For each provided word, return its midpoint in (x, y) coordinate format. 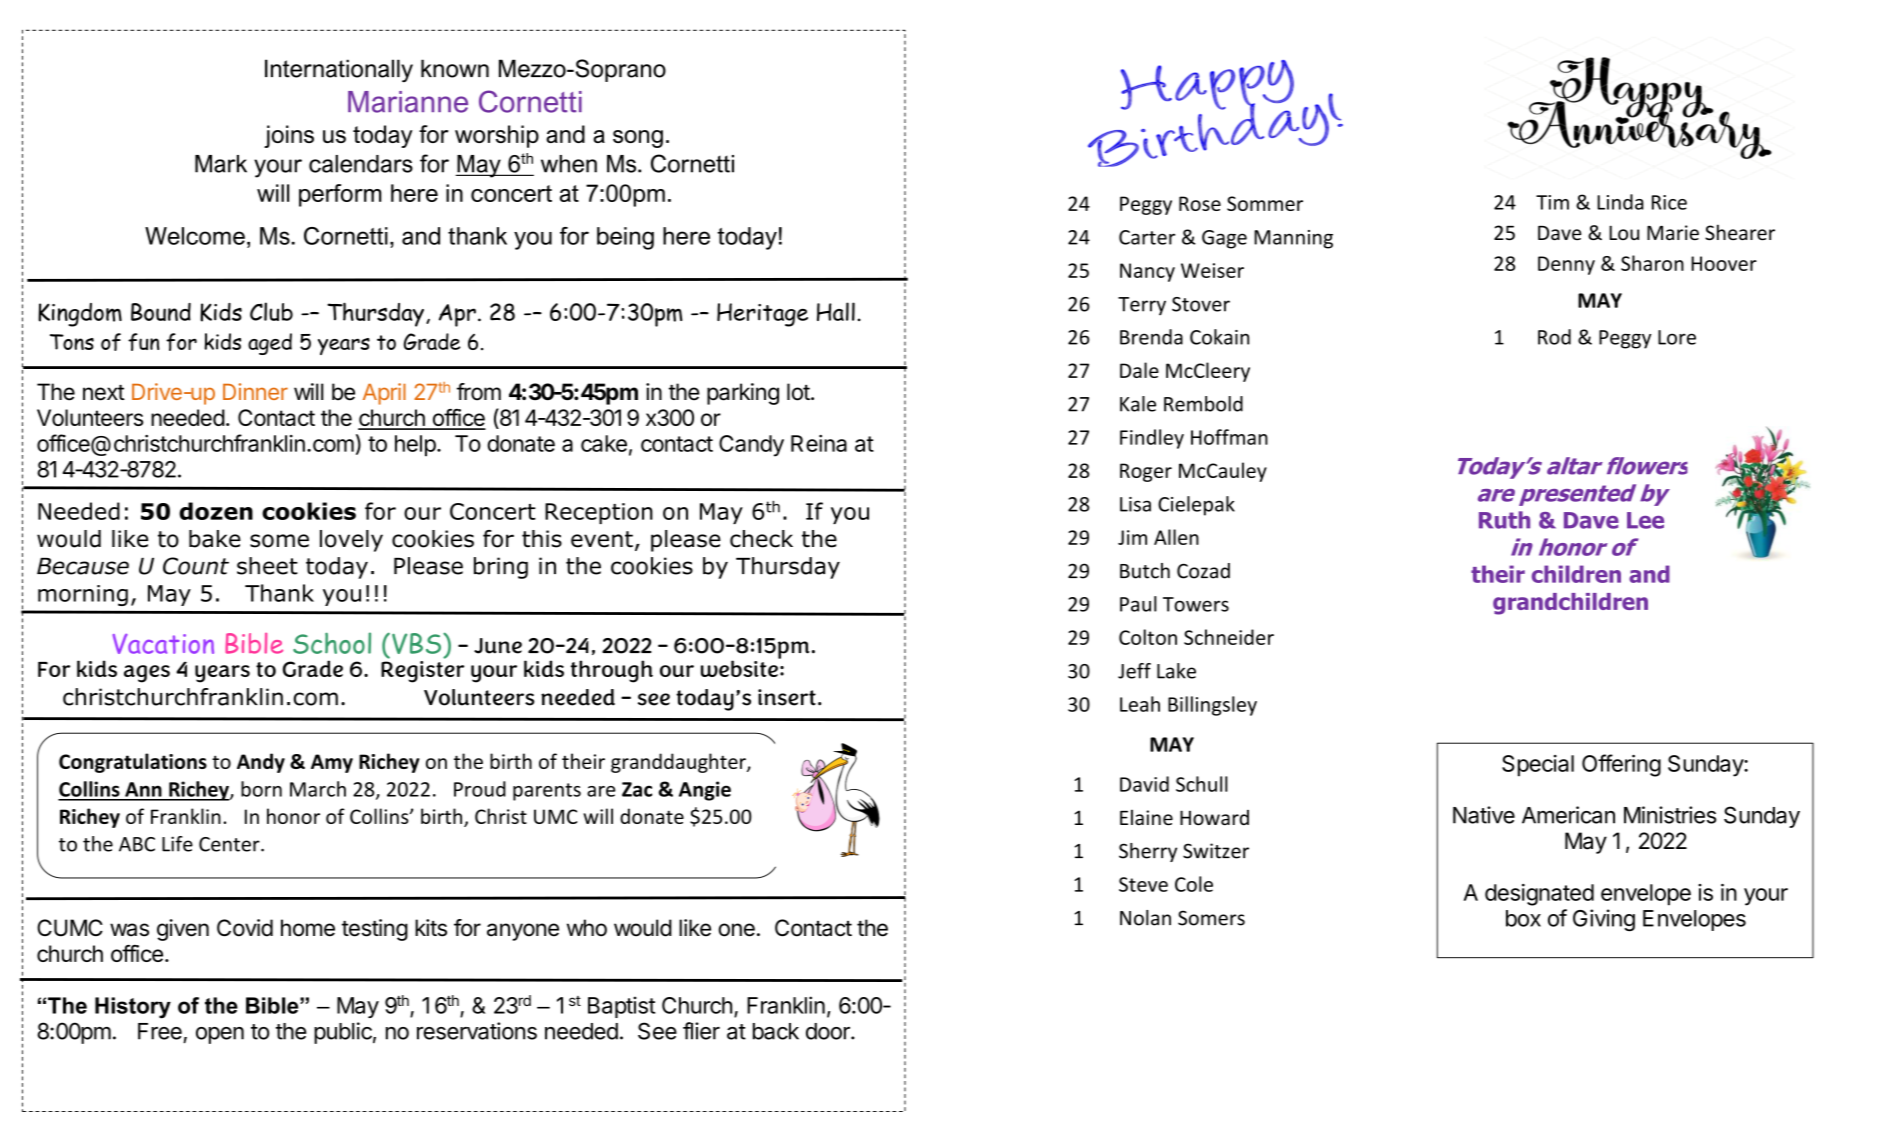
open (220, 1035)
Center (230, 844)
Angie (705, 791)
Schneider (1229, 637)
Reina (819, 443)
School (332, 643)
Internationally (339, 70)
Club (271, 311)
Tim (1552, 202)
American (1568, 815)
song (638, 139)
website (740, 667)
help (415, 446)
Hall (836, 311)
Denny (1566, 265)
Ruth (1504, 520)
